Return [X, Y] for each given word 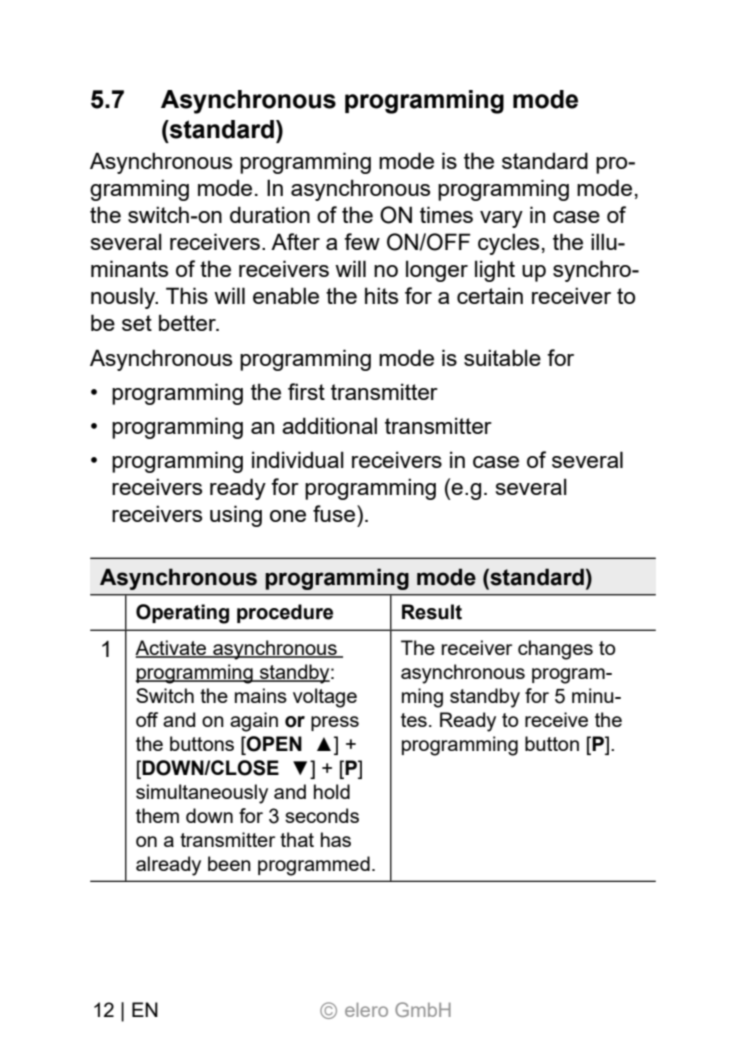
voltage [325, 698]
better [188, 322]
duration [270, 214]
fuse [335, 513]
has [336, 839]
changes [555, 650]
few [362, 241]
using [236, 516]
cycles [508, 244]
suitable [502, 357]
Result [432, 612]
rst [312, 392]
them [157, 815]
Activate [172, 649]
